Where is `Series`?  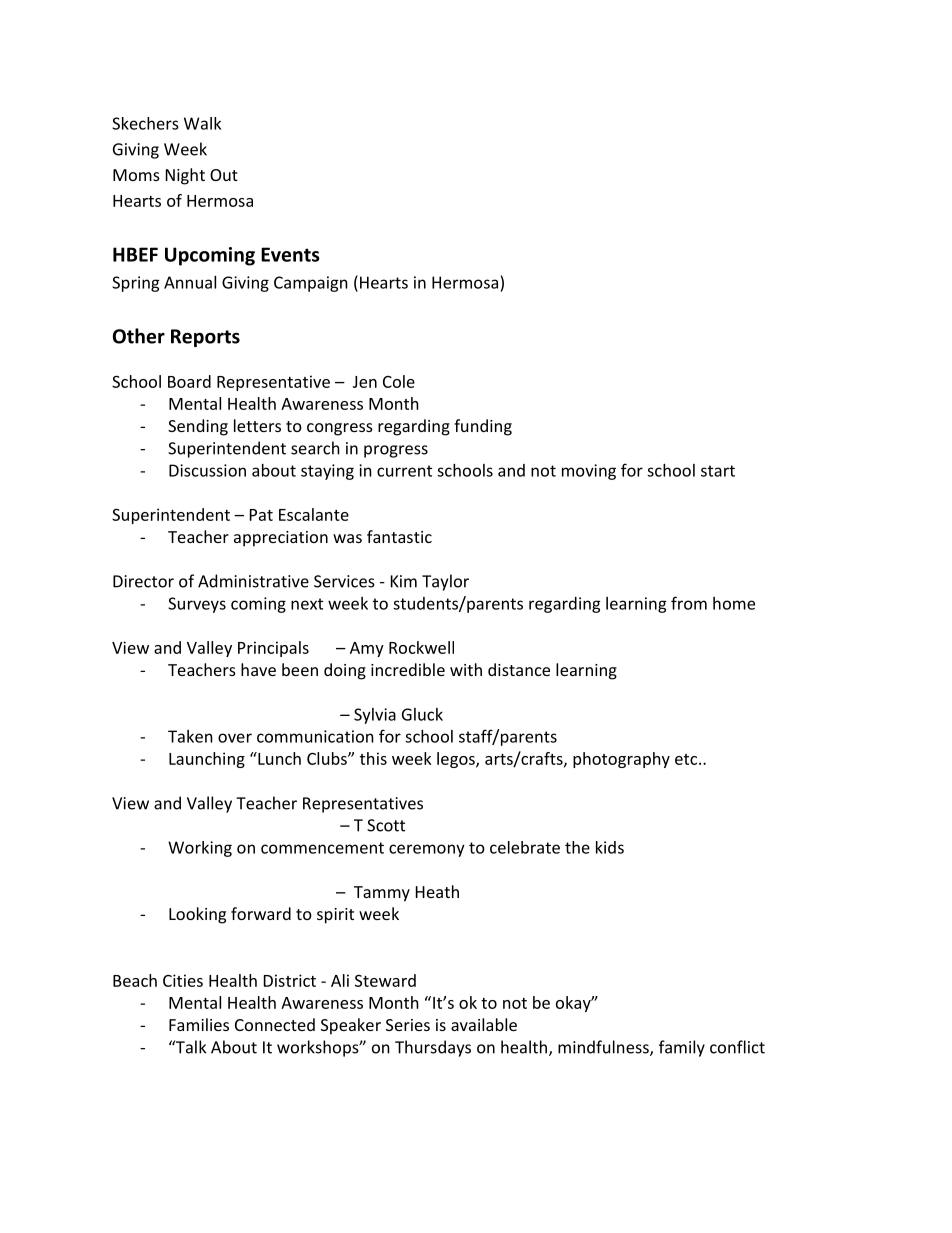
Series is located at coordinates (408, 1025).
